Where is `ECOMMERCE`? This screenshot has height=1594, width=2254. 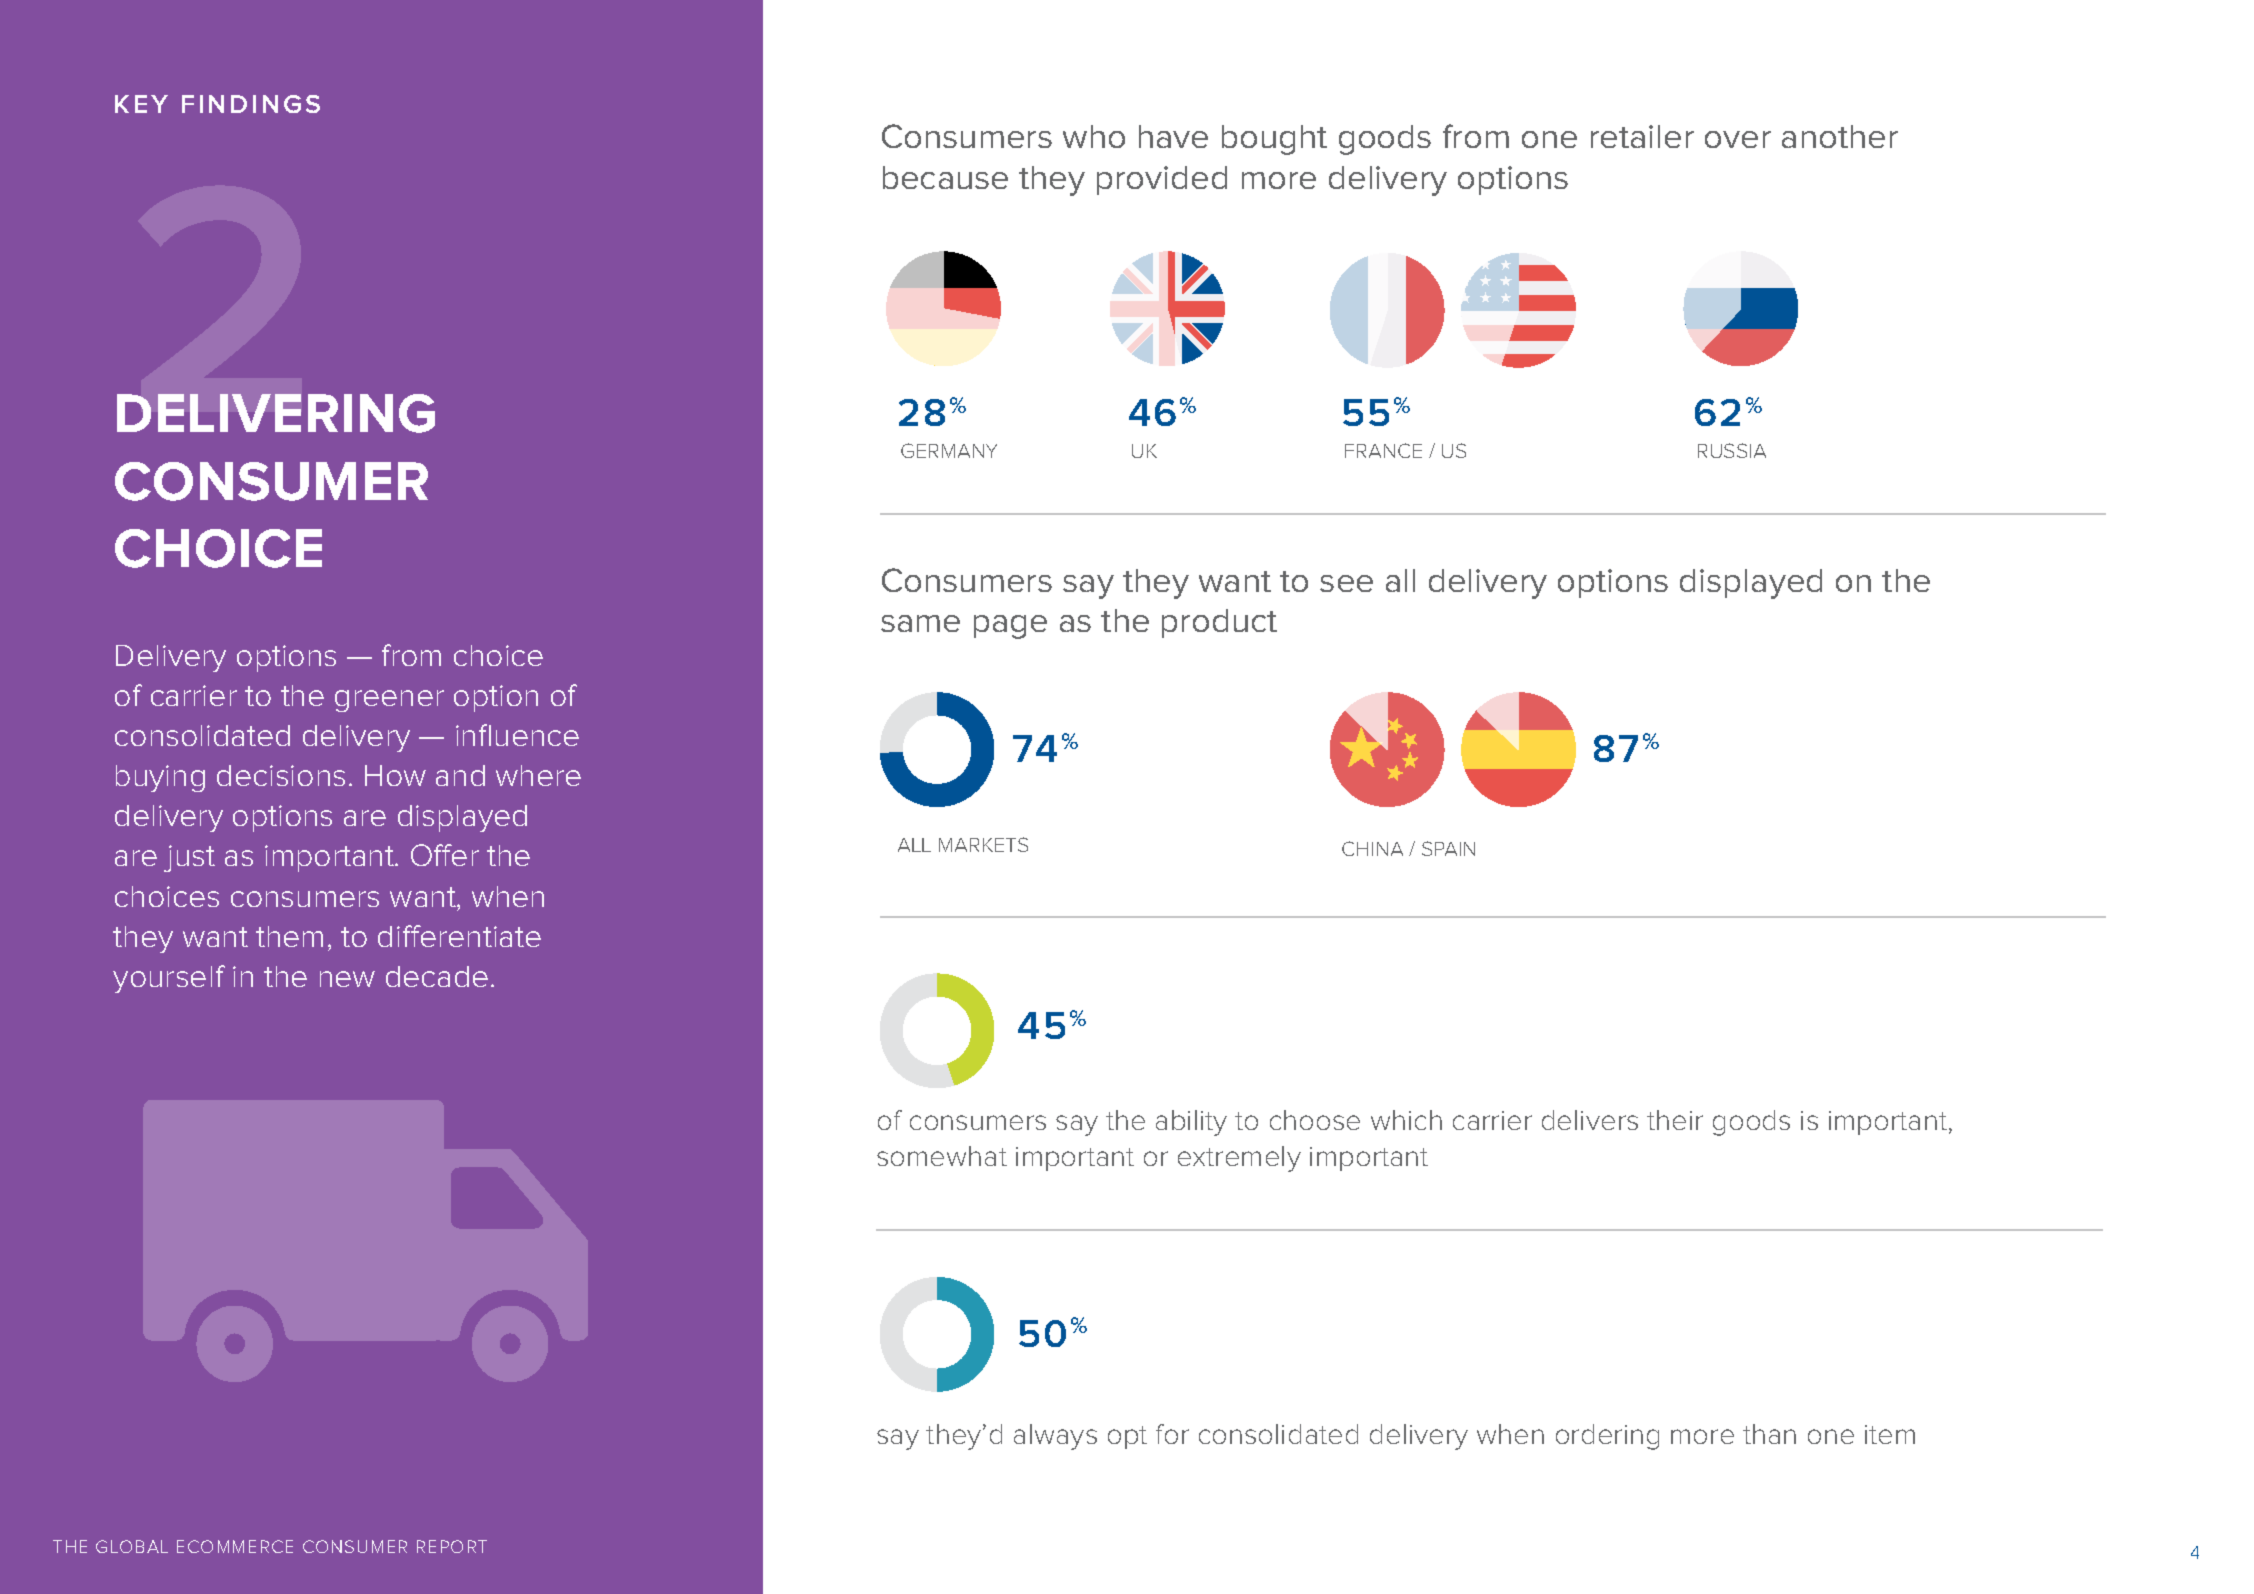 ECOMMERCE is located at coordinates (235, 1546).
